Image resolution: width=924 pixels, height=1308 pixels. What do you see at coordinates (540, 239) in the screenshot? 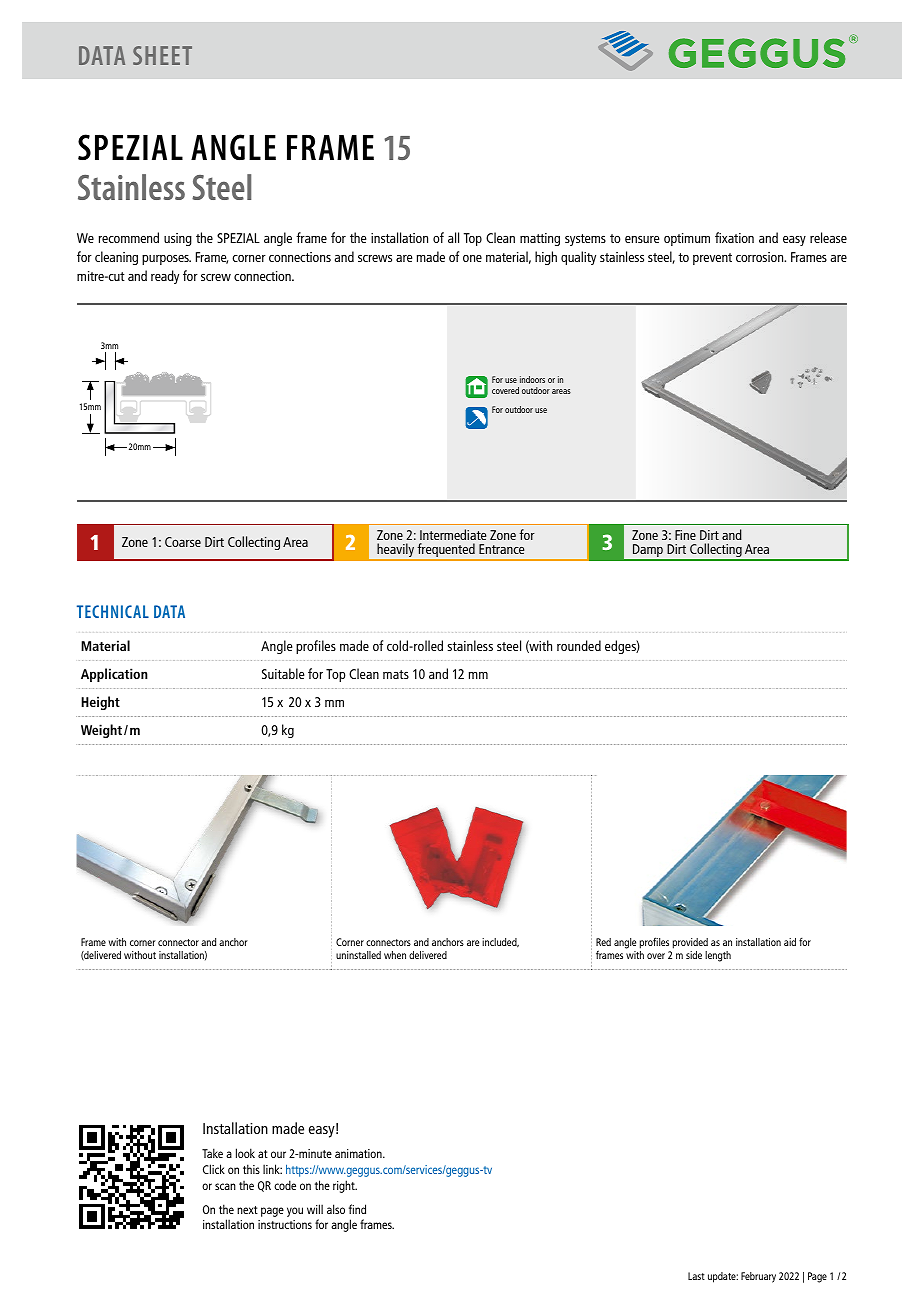
I see `matting` at bounding box center [540, 239].
